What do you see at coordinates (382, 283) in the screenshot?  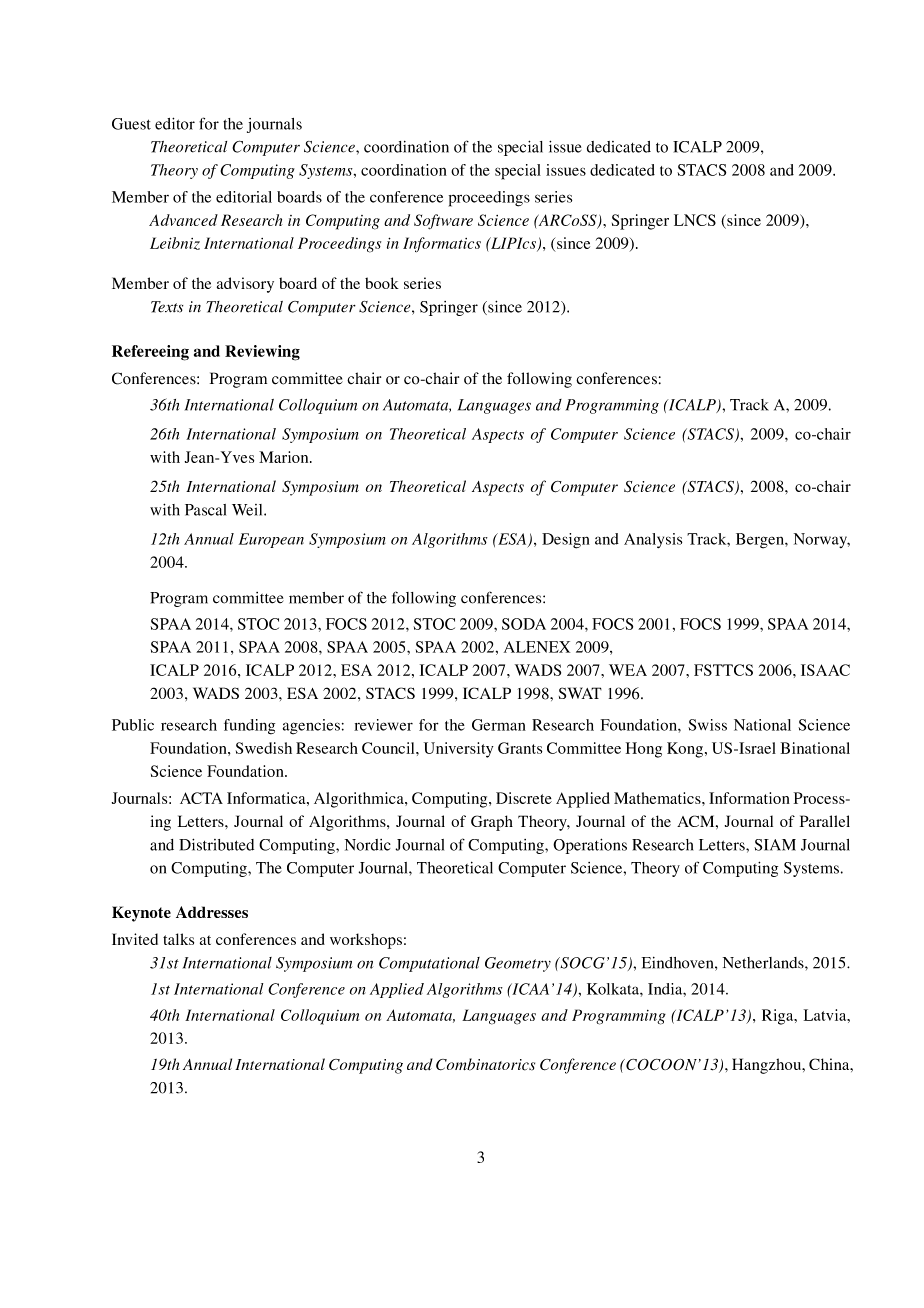 I see `book` at bounding box center [382, 283].
